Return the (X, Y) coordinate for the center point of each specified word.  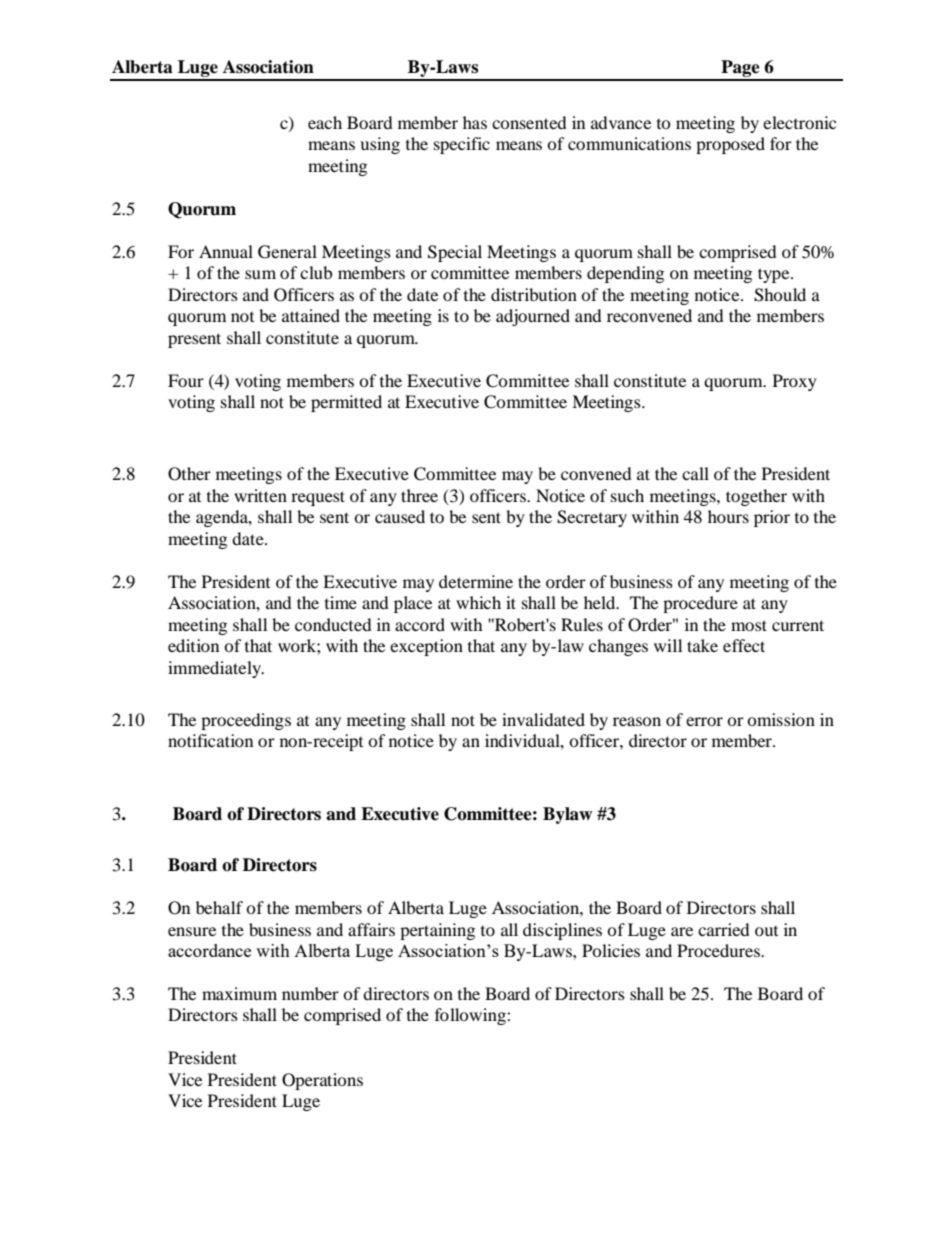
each (325, 122)
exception (426, 647)
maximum (239, 993)
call (695, 473)
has (475, 122)
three (419, 495)
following (471, 1016)
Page (740, 70)
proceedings (246, 721)
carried (724, 929)
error (704, 721)
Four (186, 380)
